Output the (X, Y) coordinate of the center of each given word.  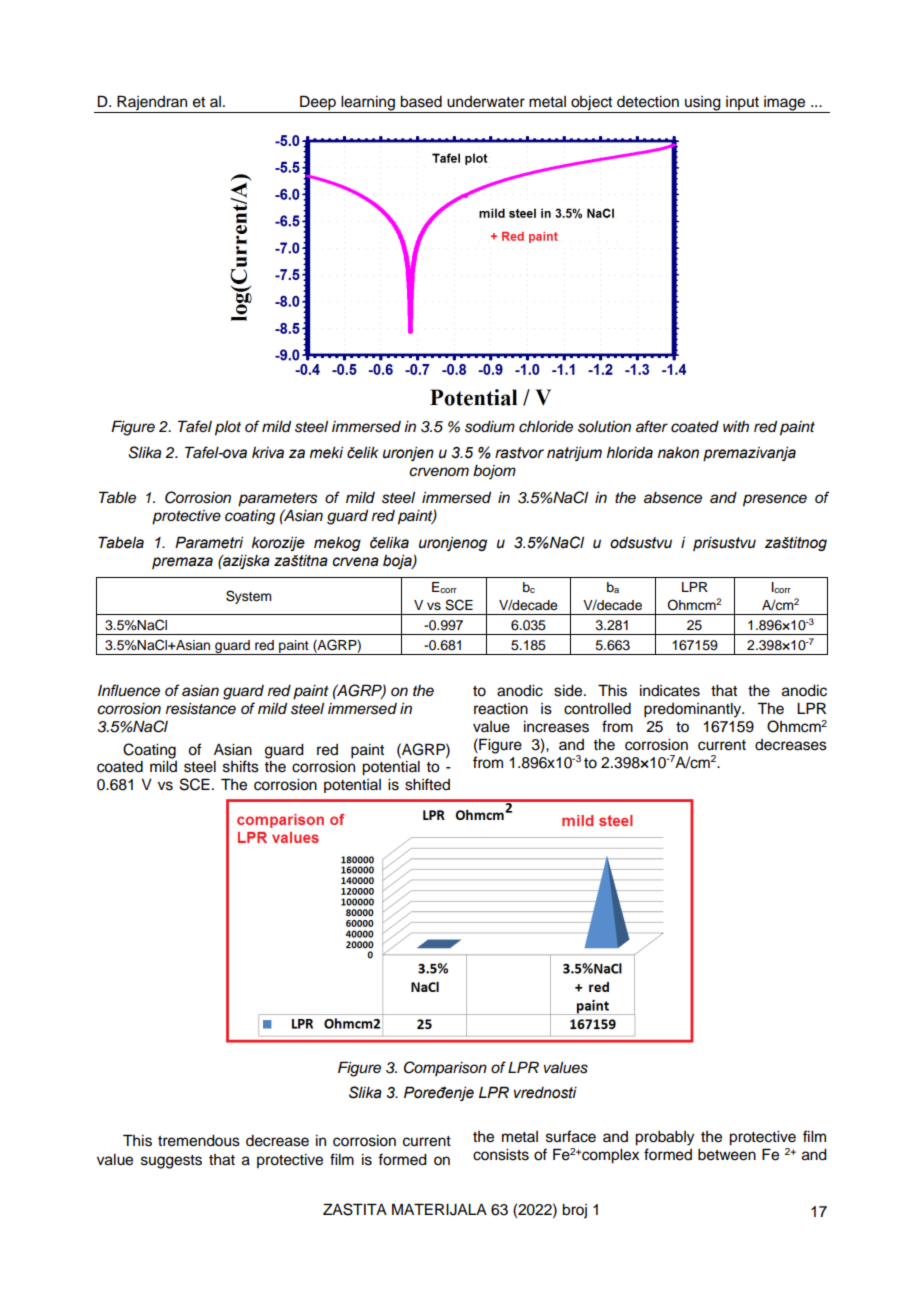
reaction (501, 709)
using (703, 104)
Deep (318, 104)
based (421, 102)
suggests (171, 1162)
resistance (201, 709)
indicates (670, 691)
